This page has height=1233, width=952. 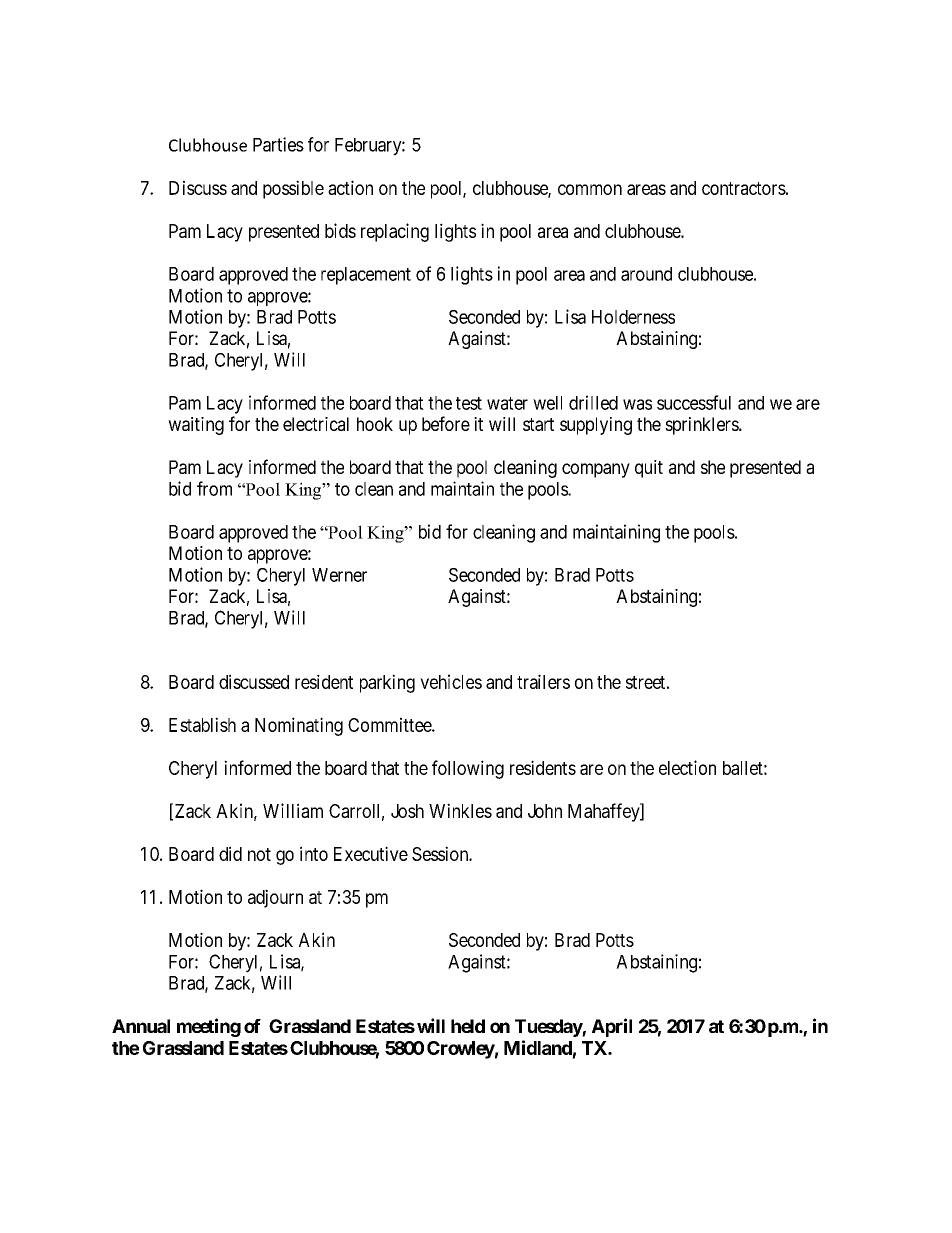 I want to click on Annual, so click(x=141, y=1026).
